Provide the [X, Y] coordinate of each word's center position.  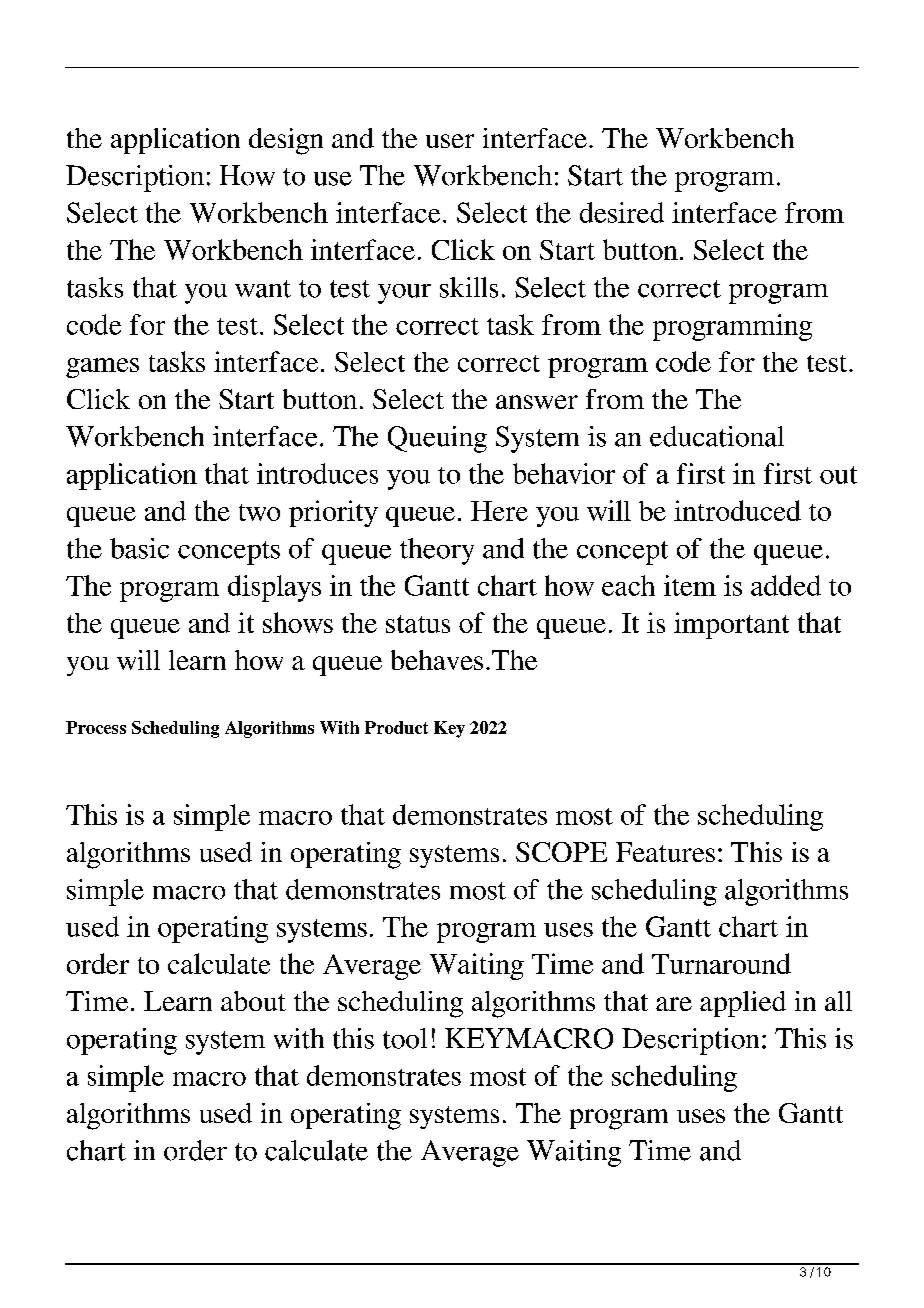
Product [396, 727]
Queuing [437, 439]
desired [622, 212]
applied [743, 1004]
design [286, 141]
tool [405, 1038]
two [259, 512]
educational [717, 436]
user [450, 141]
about [253, 1001]
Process [96, 727]
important [731, 625]
